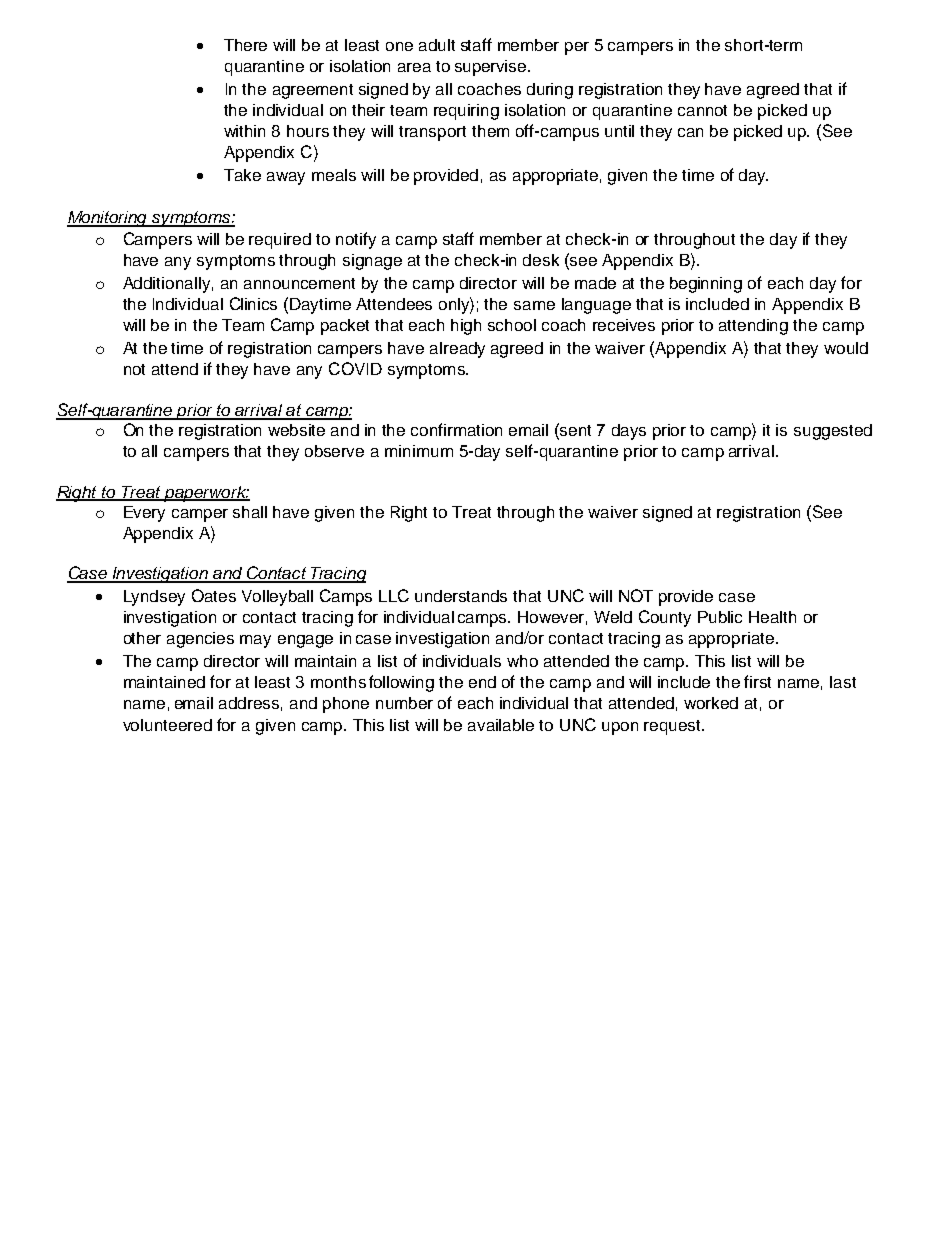 Image resolution: width=952 pixels, height=1233 pixels. Describe the element at coordinates (296, 430) in the screenshot. I see `website` at that location.
